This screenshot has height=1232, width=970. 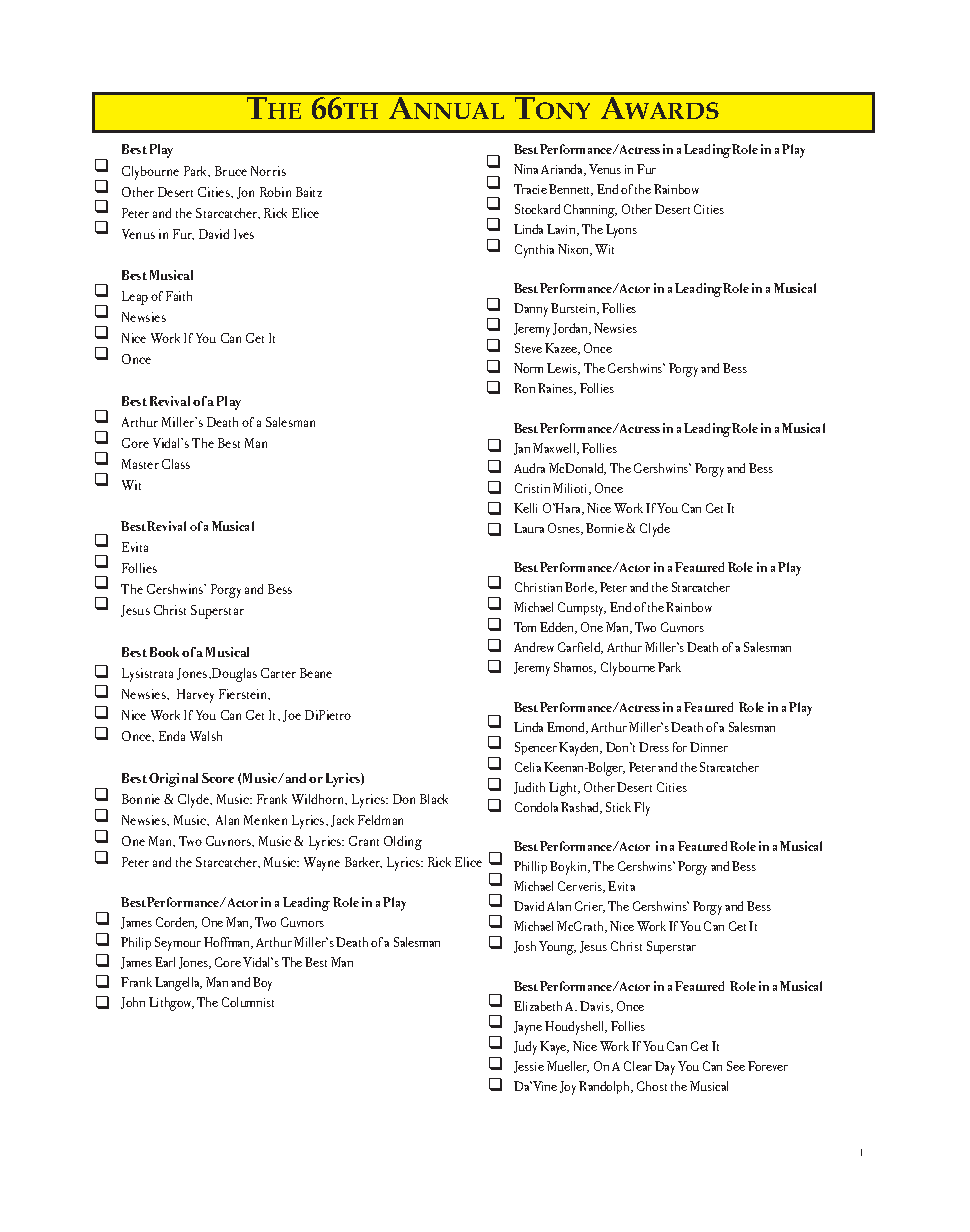 What do you see at coordinates (665, 1068) in the screenshot?
I see `Day` at bounding box center [665, 1068].
